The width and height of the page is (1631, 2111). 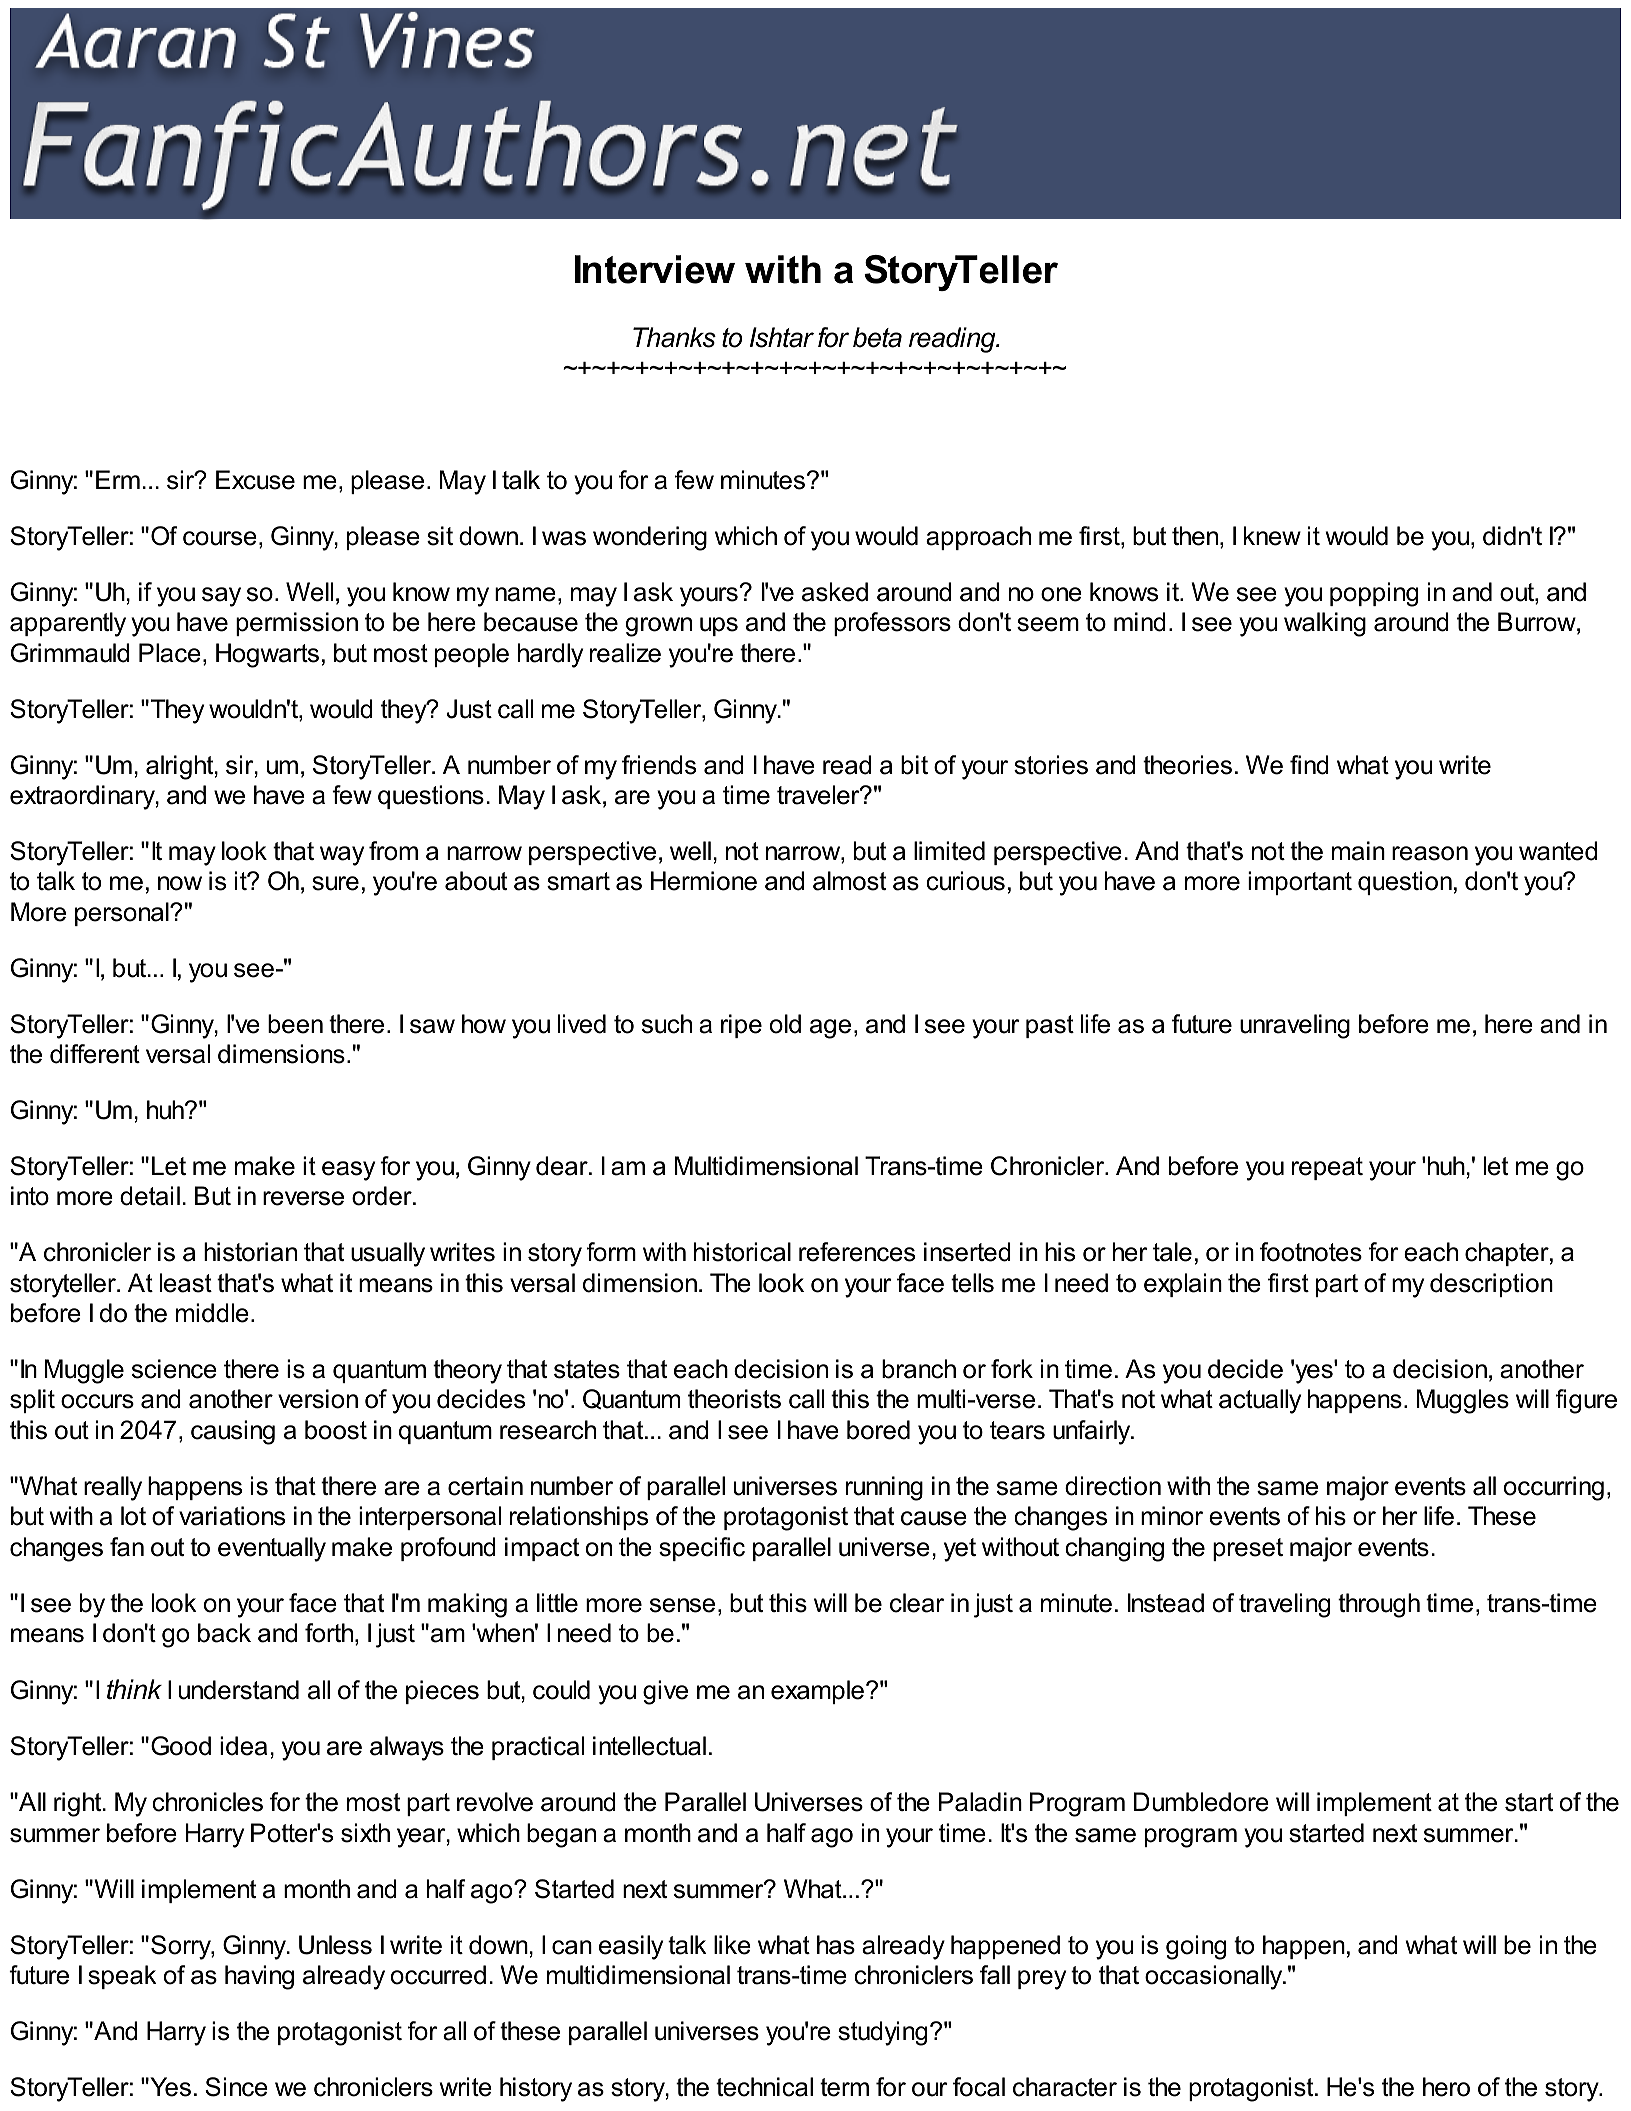 I want to click on Ishtar, so click(x=782, y=337).
